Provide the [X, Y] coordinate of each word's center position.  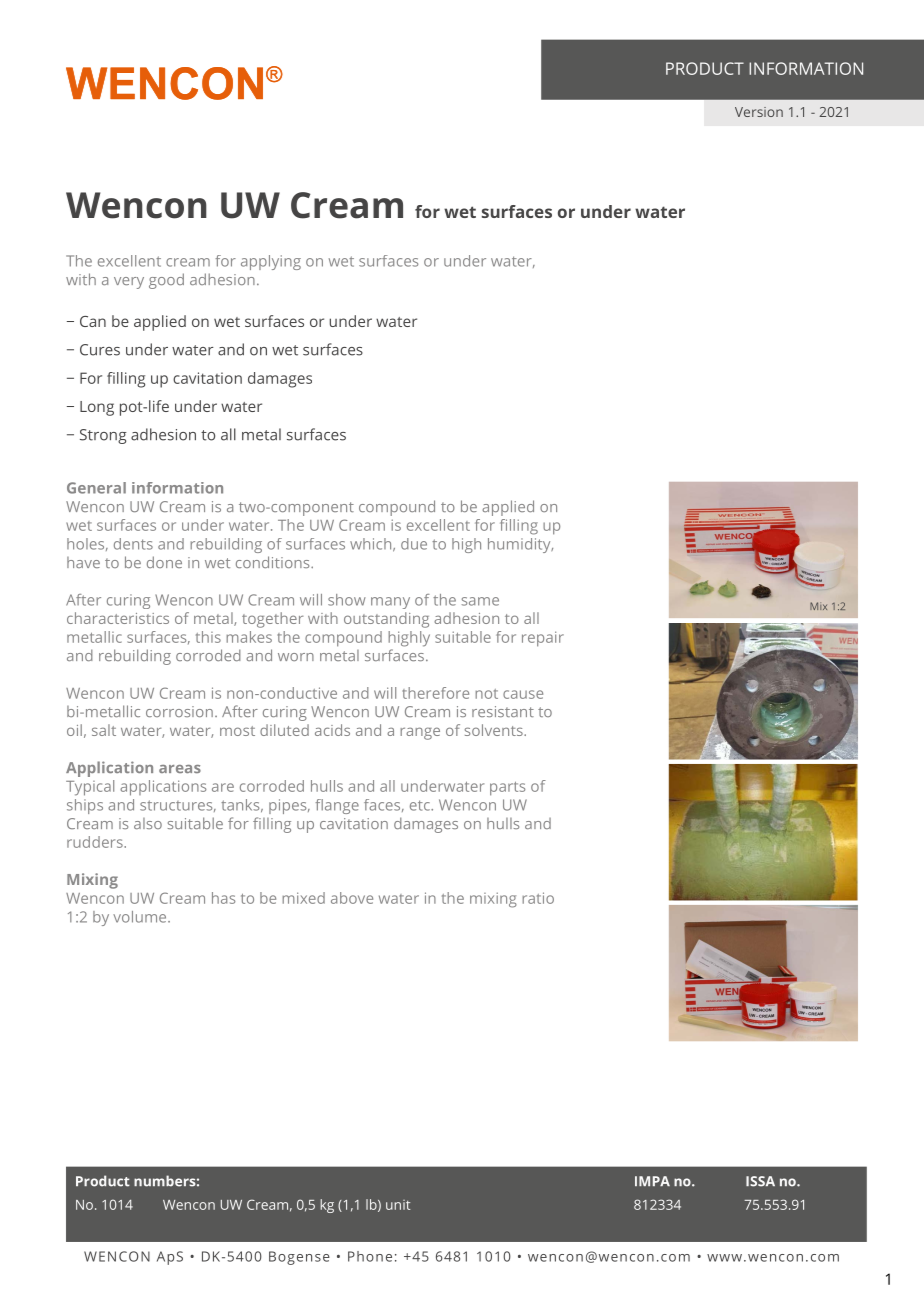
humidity [520, 545]
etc [421, 805]
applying [271, 262]
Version [759, 112]
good [166, 281]
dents [133, 544]
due [414, 544]
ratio [538, 898]
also [148, 823]
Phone [370, 1256]
